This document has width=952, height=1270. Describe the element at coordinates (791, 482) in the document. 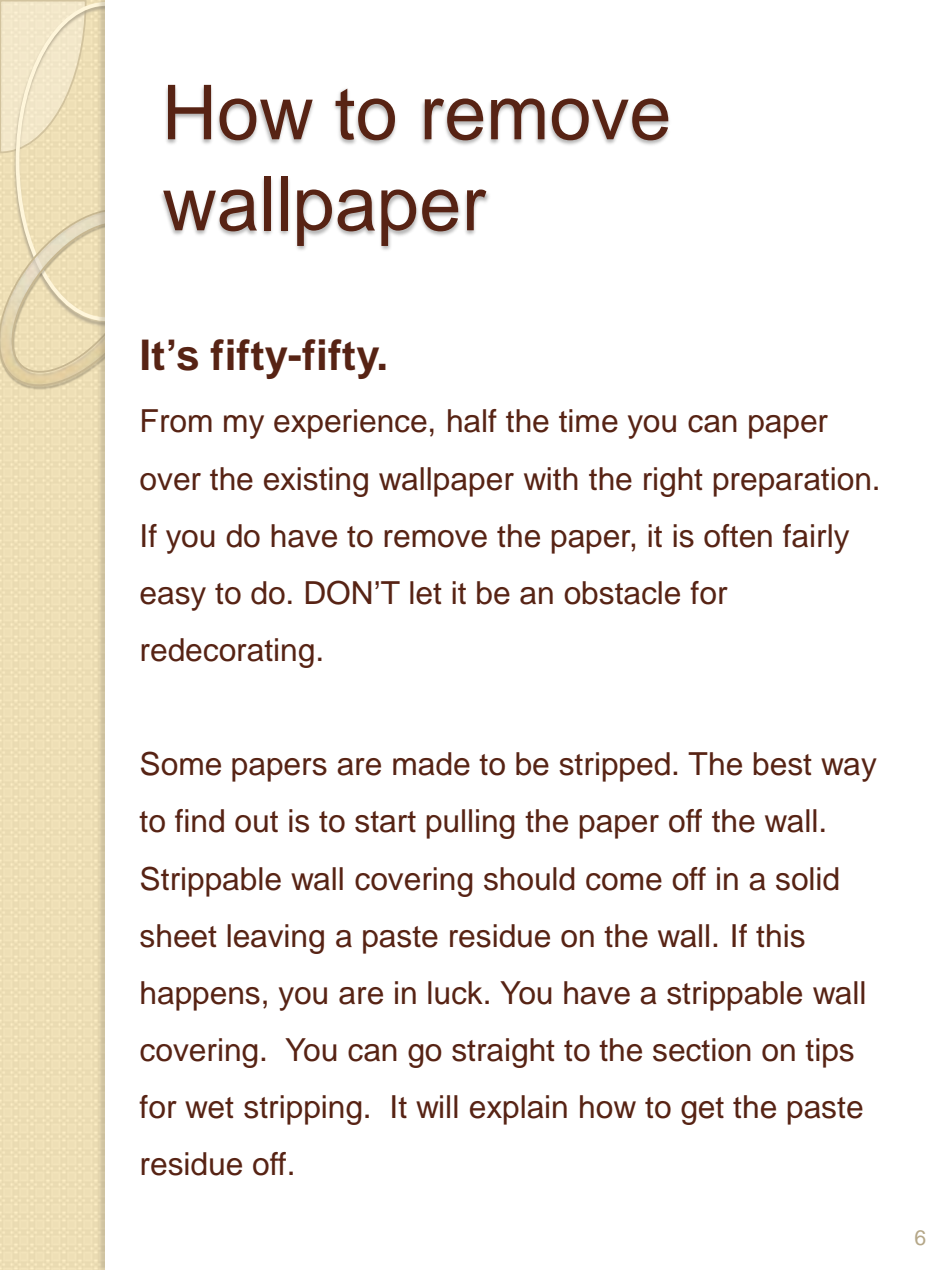

I see `preparation` at that location.
